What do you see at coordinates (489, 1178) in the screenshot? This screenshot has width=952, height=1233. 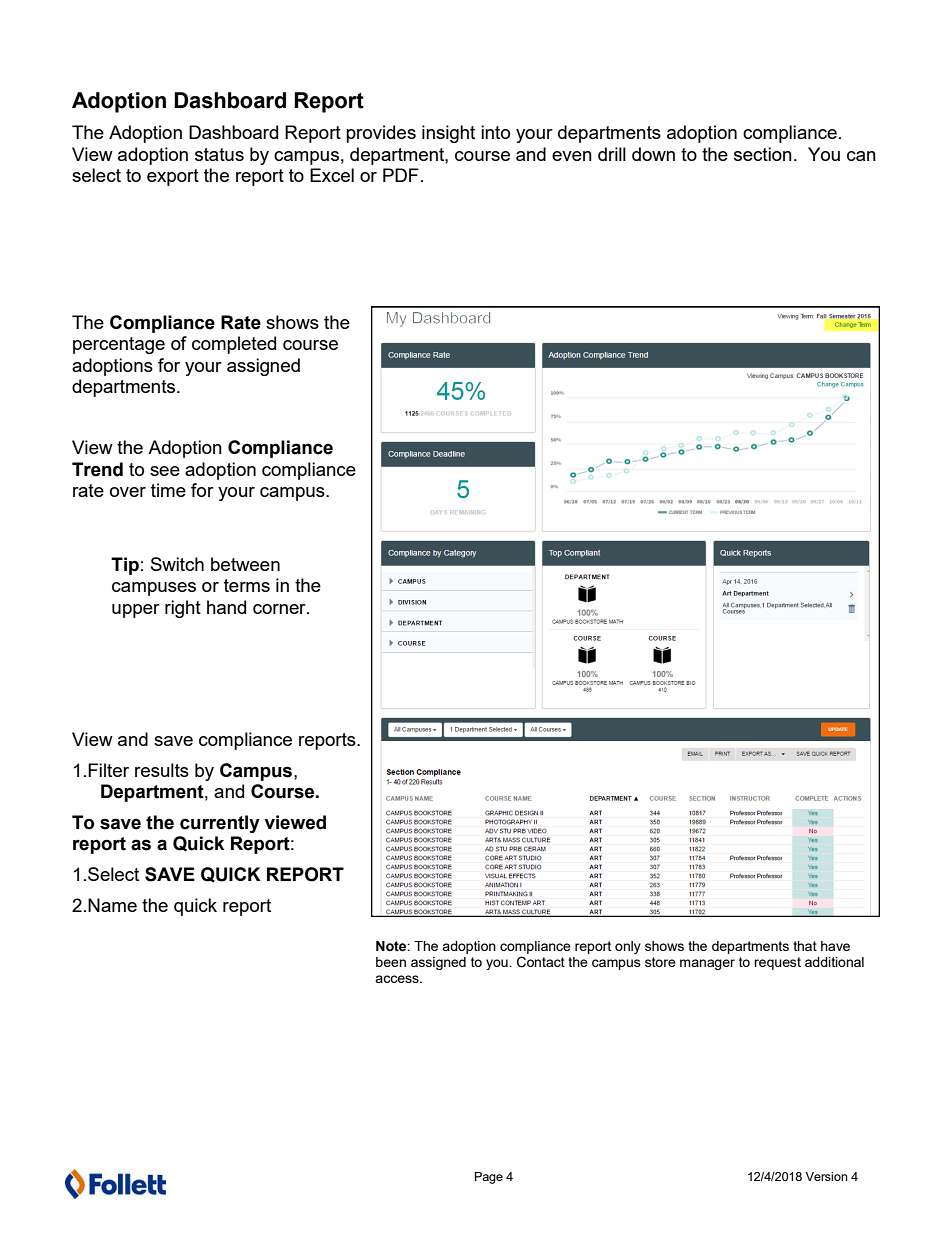 I see `Page` at bounding box center [489, 1178].
